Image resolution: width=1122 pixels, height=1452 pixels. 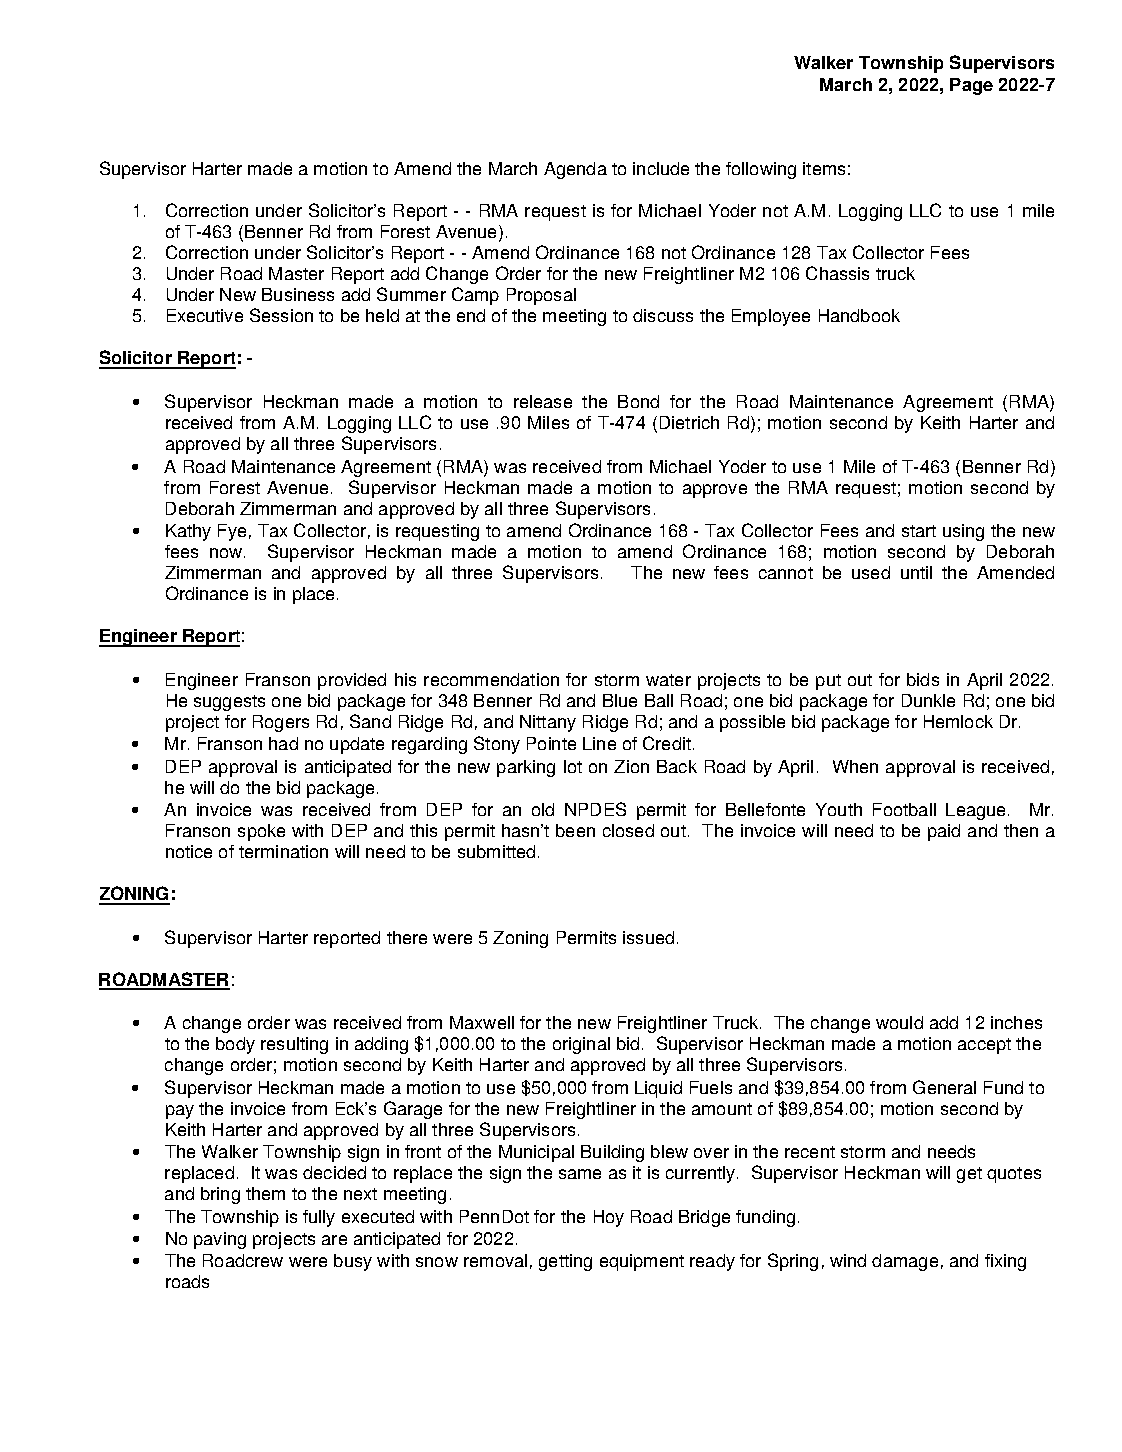 What do you see at coordinates (229, 703) in the document?
I see `suggests` at bounding box center [229, 703].
